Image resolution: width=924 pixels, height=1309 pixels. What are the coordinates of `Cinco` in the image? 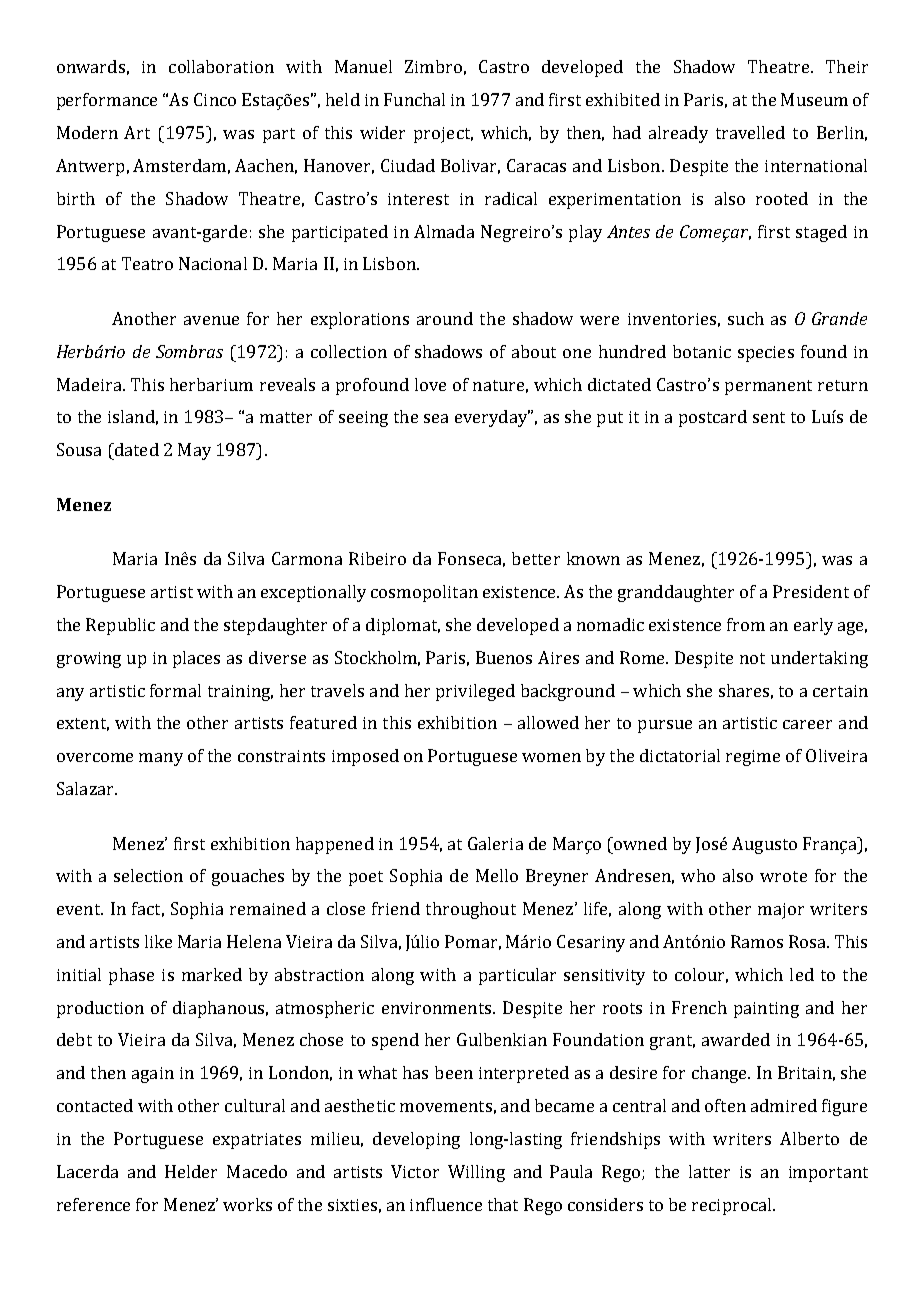 It's located at (215, 99).
